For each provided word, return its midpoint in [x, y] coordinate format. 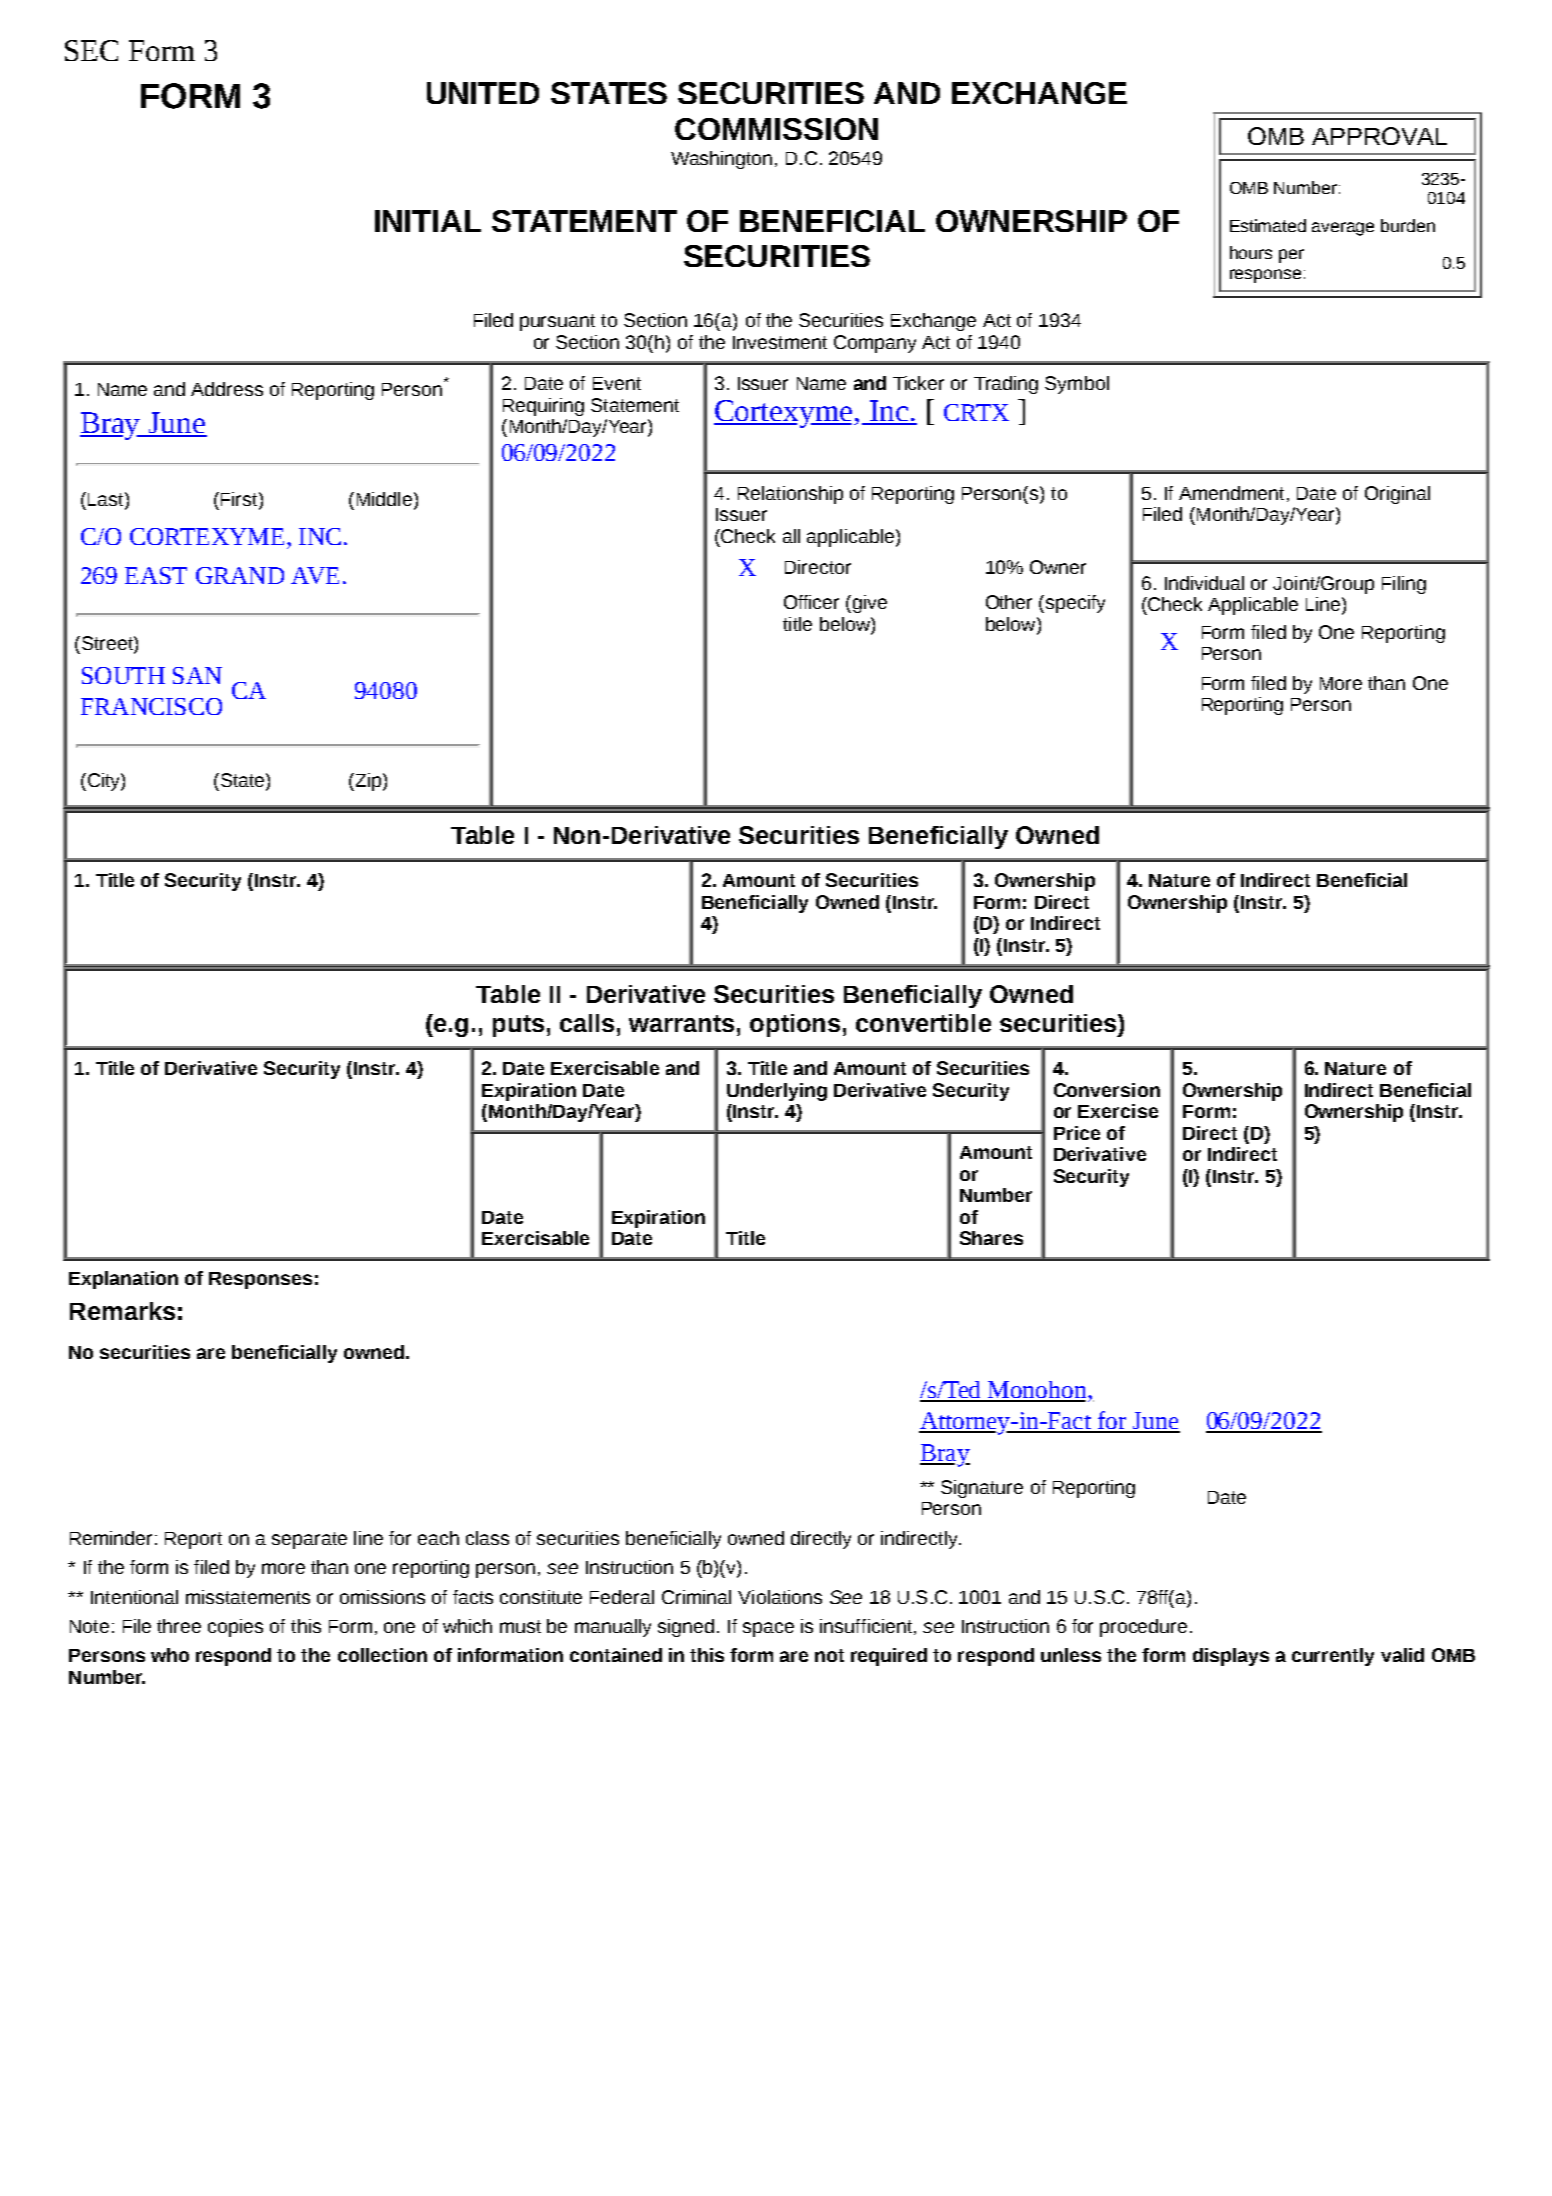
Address [227, 389]
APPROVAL [1379, 136]
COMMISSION [776, 129]
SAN [197, 675]
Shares [991, 1238]
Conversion [1107, 1090]
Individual [1204, 583]
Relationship [790, 495]
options [795, 1025]
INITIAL [428, 221]
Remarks [122, 1311]
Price [1077, 1133]
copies [235, 1628]
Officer [811, 602]
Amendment [1231, 493]
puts [518, 1026]
